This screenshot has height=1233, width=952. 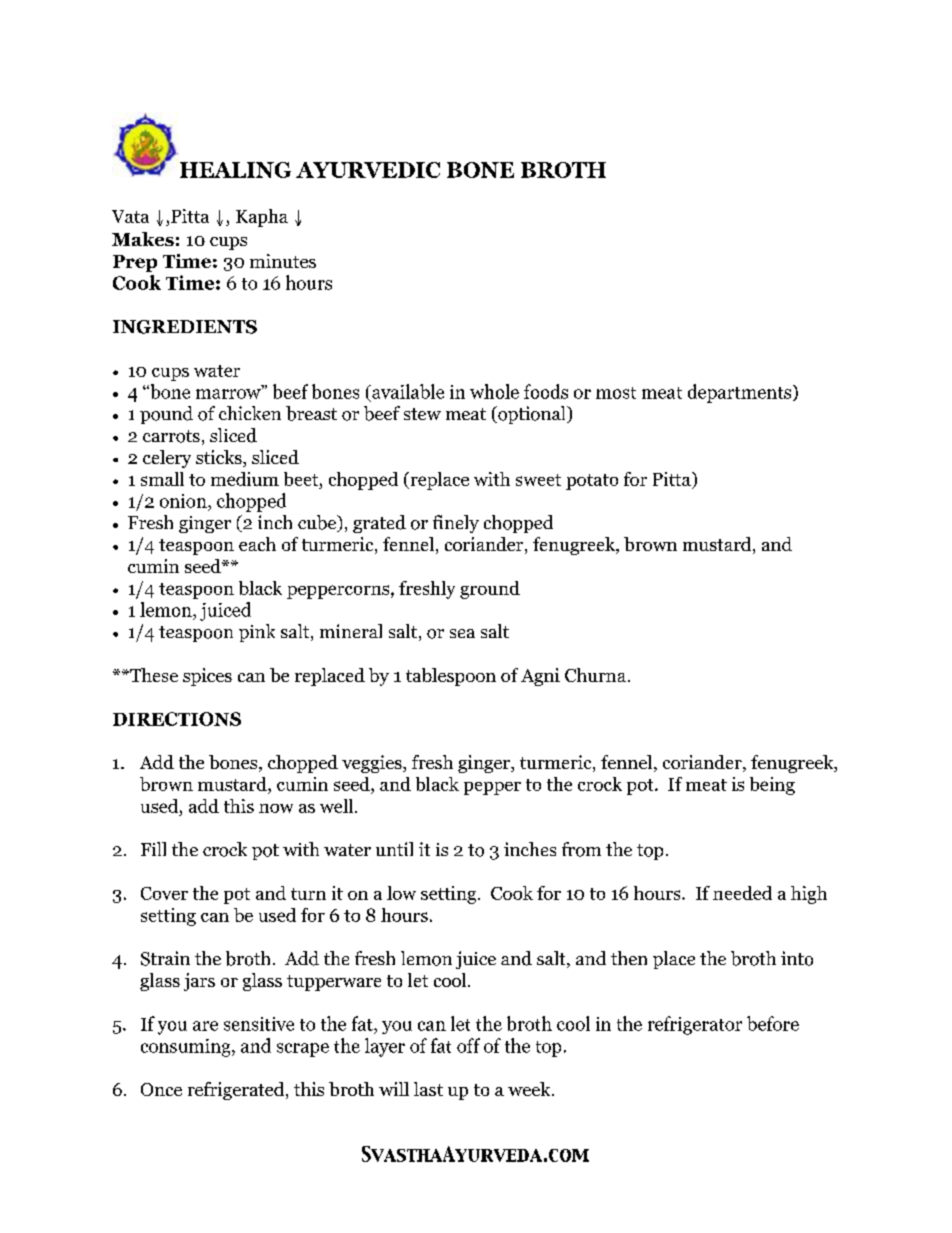 I want to click on consuming, so click(x=187, y=1048).
